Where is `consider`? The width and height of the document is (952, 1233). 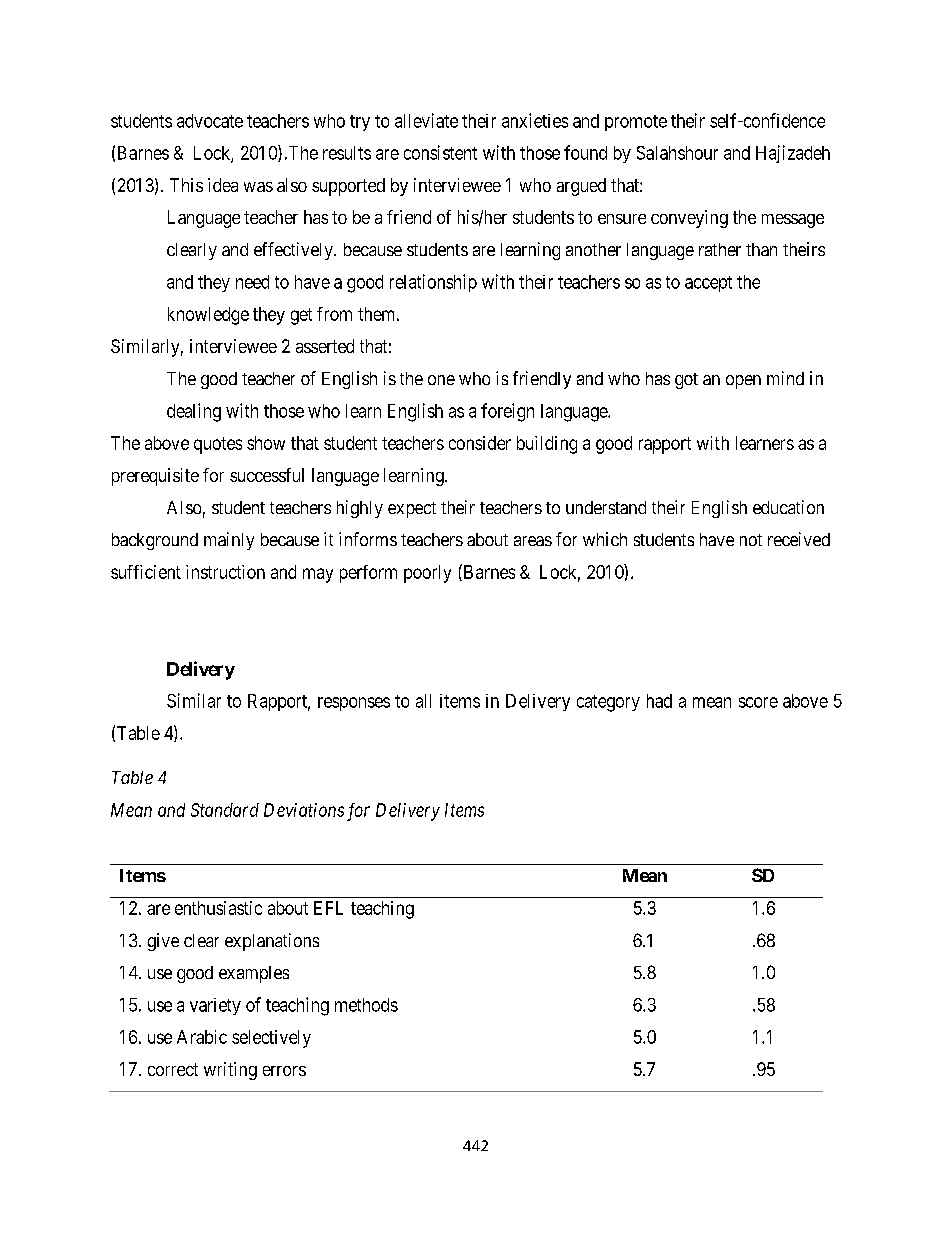 consider is located at coordinates (480, 443).
